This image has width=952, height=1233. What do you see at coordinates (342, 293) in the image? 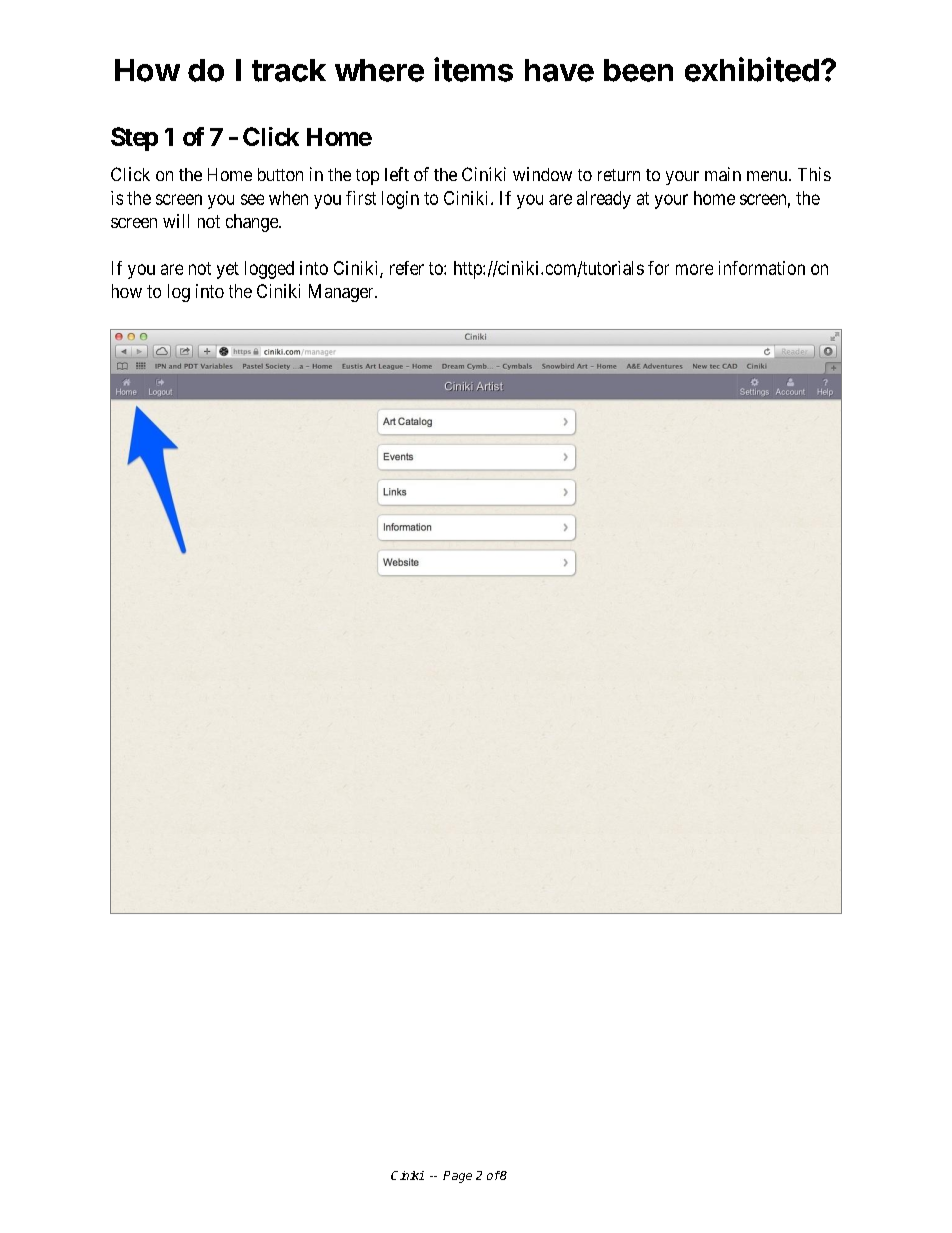
I see `Manager` at bounding box center [342, 293].
